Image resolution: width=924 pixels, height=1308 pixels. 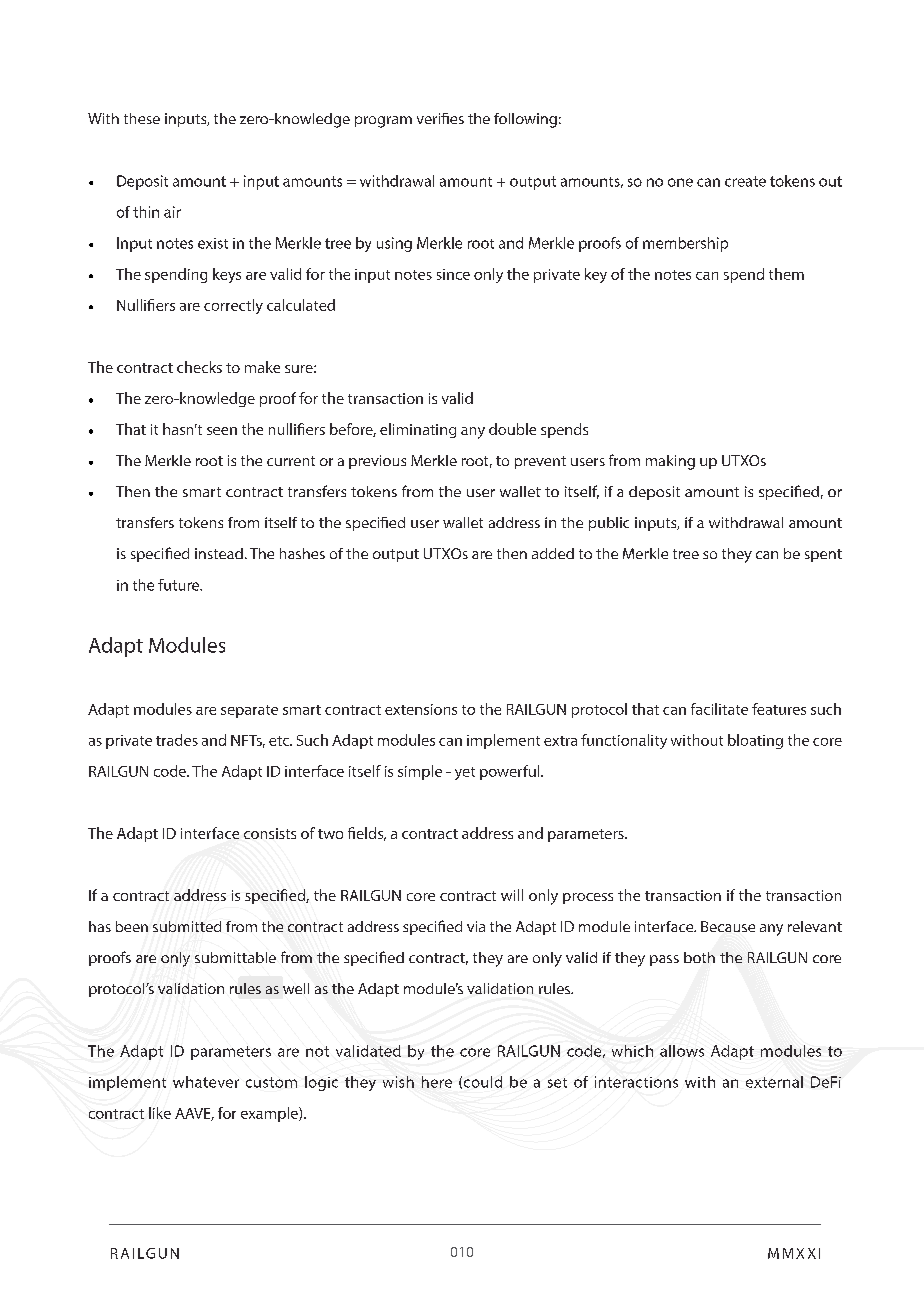 What do you see at coordinates (465, 773) in the screenshot?
I see `yet` at bounding box center [465, 773].
